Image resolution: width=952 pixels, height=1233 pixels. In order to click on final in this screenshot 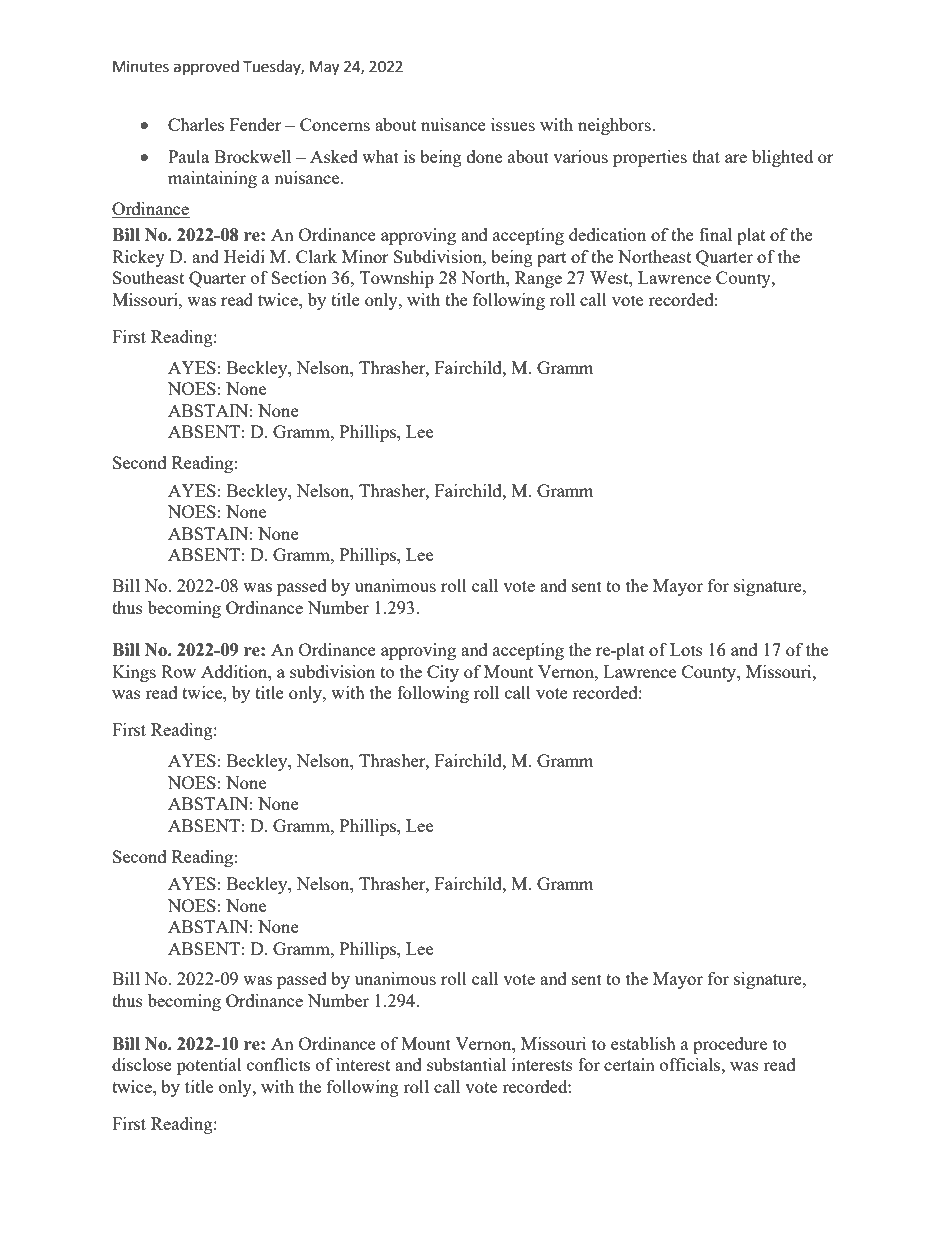, I will do `click(715, 234)`.
